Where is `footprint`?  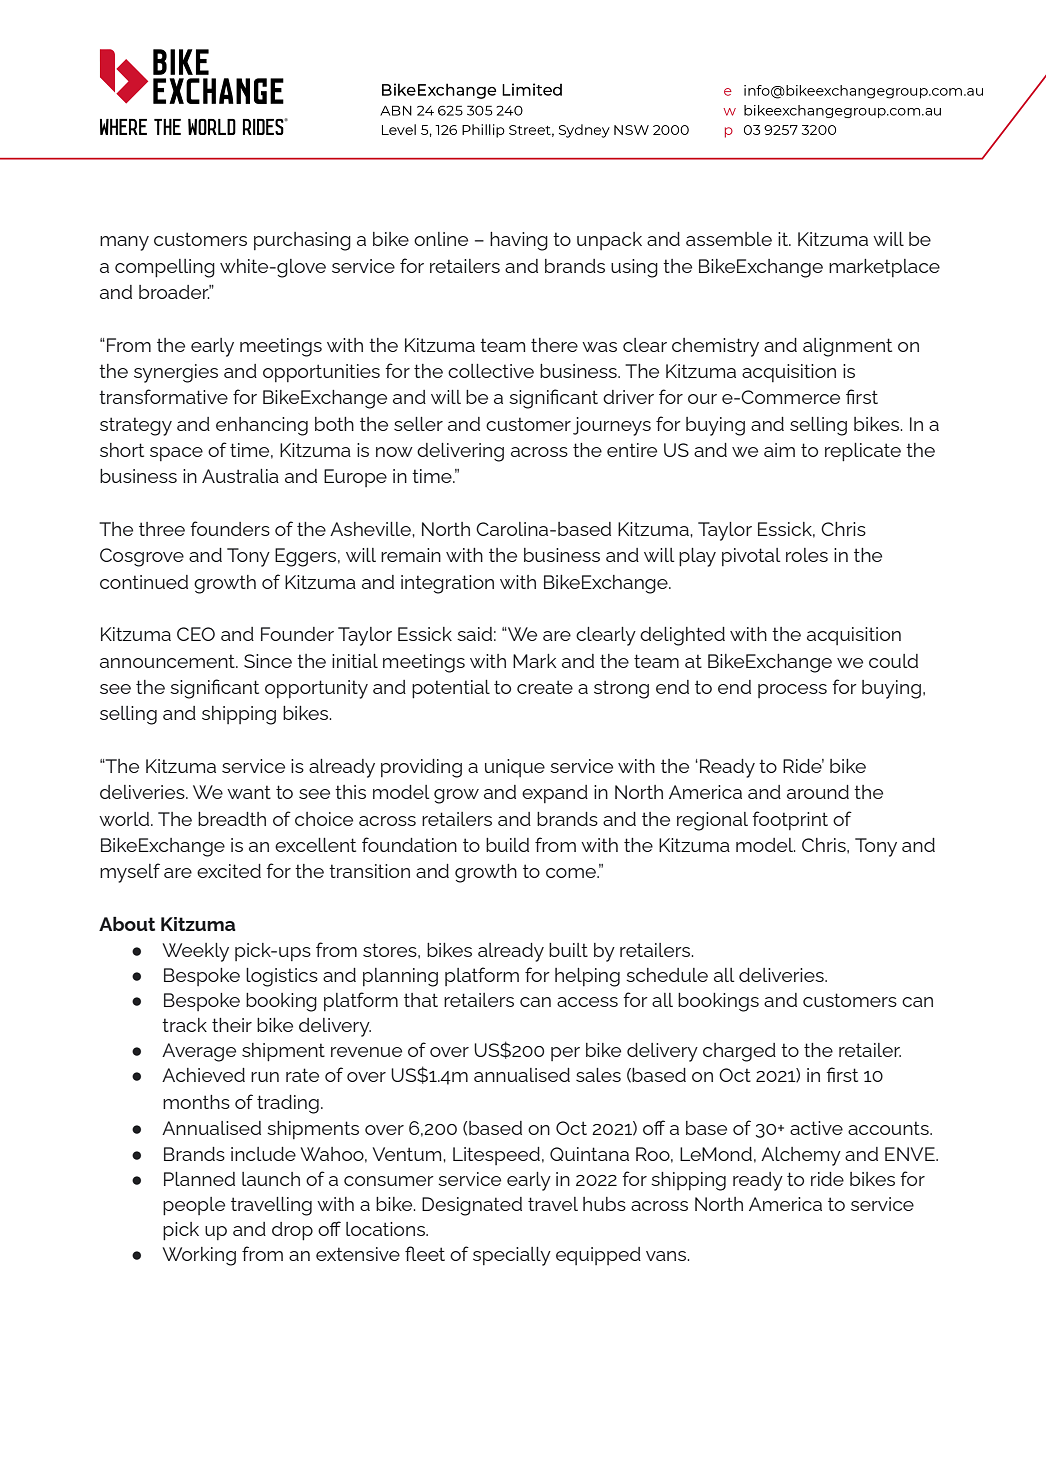
footprint is located at coordinates (790, 820).
